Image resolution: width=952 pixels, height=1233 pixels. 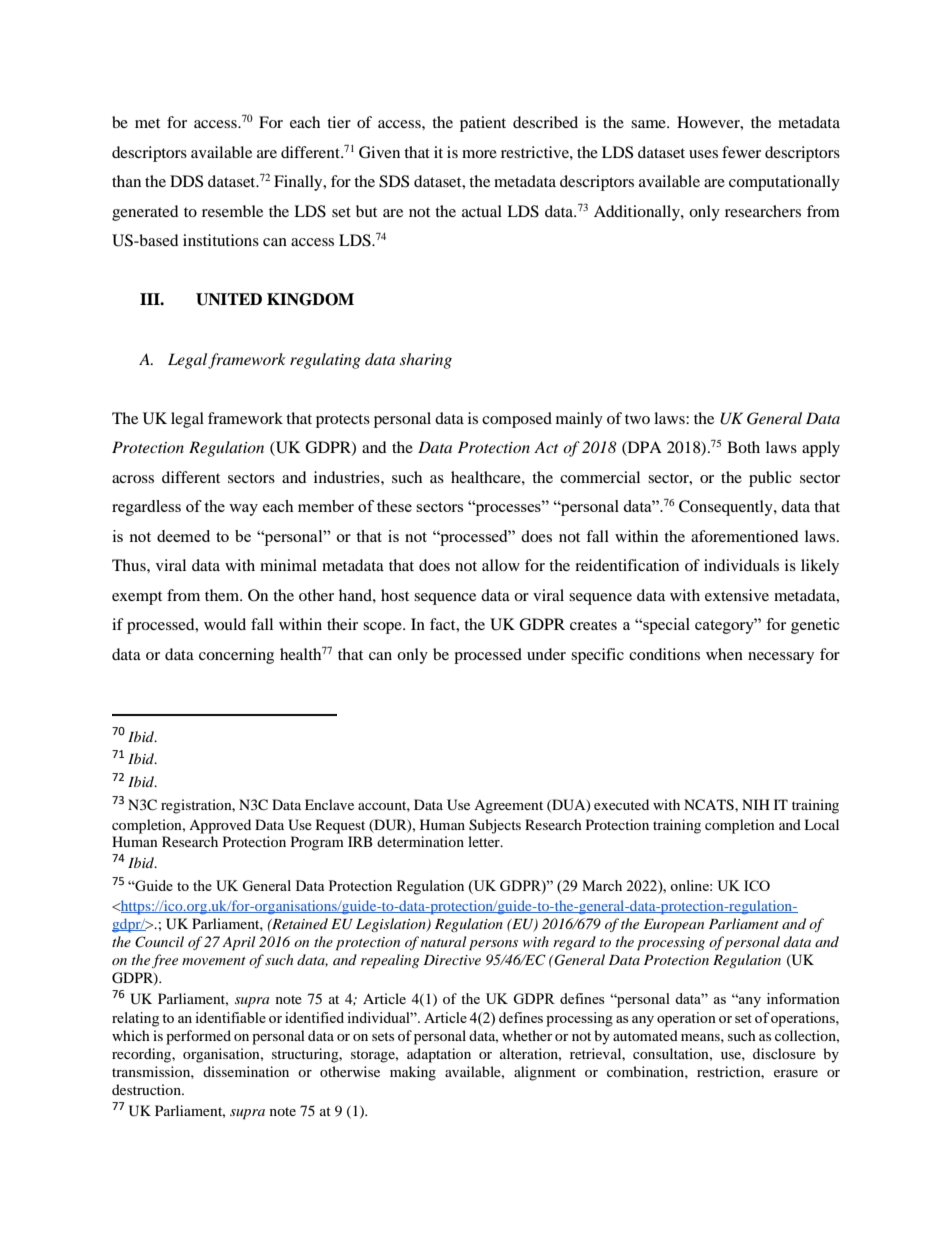 What do you see at coordinates (479, 154) in the image?
I see `more` at bounding box center [479, 154].
